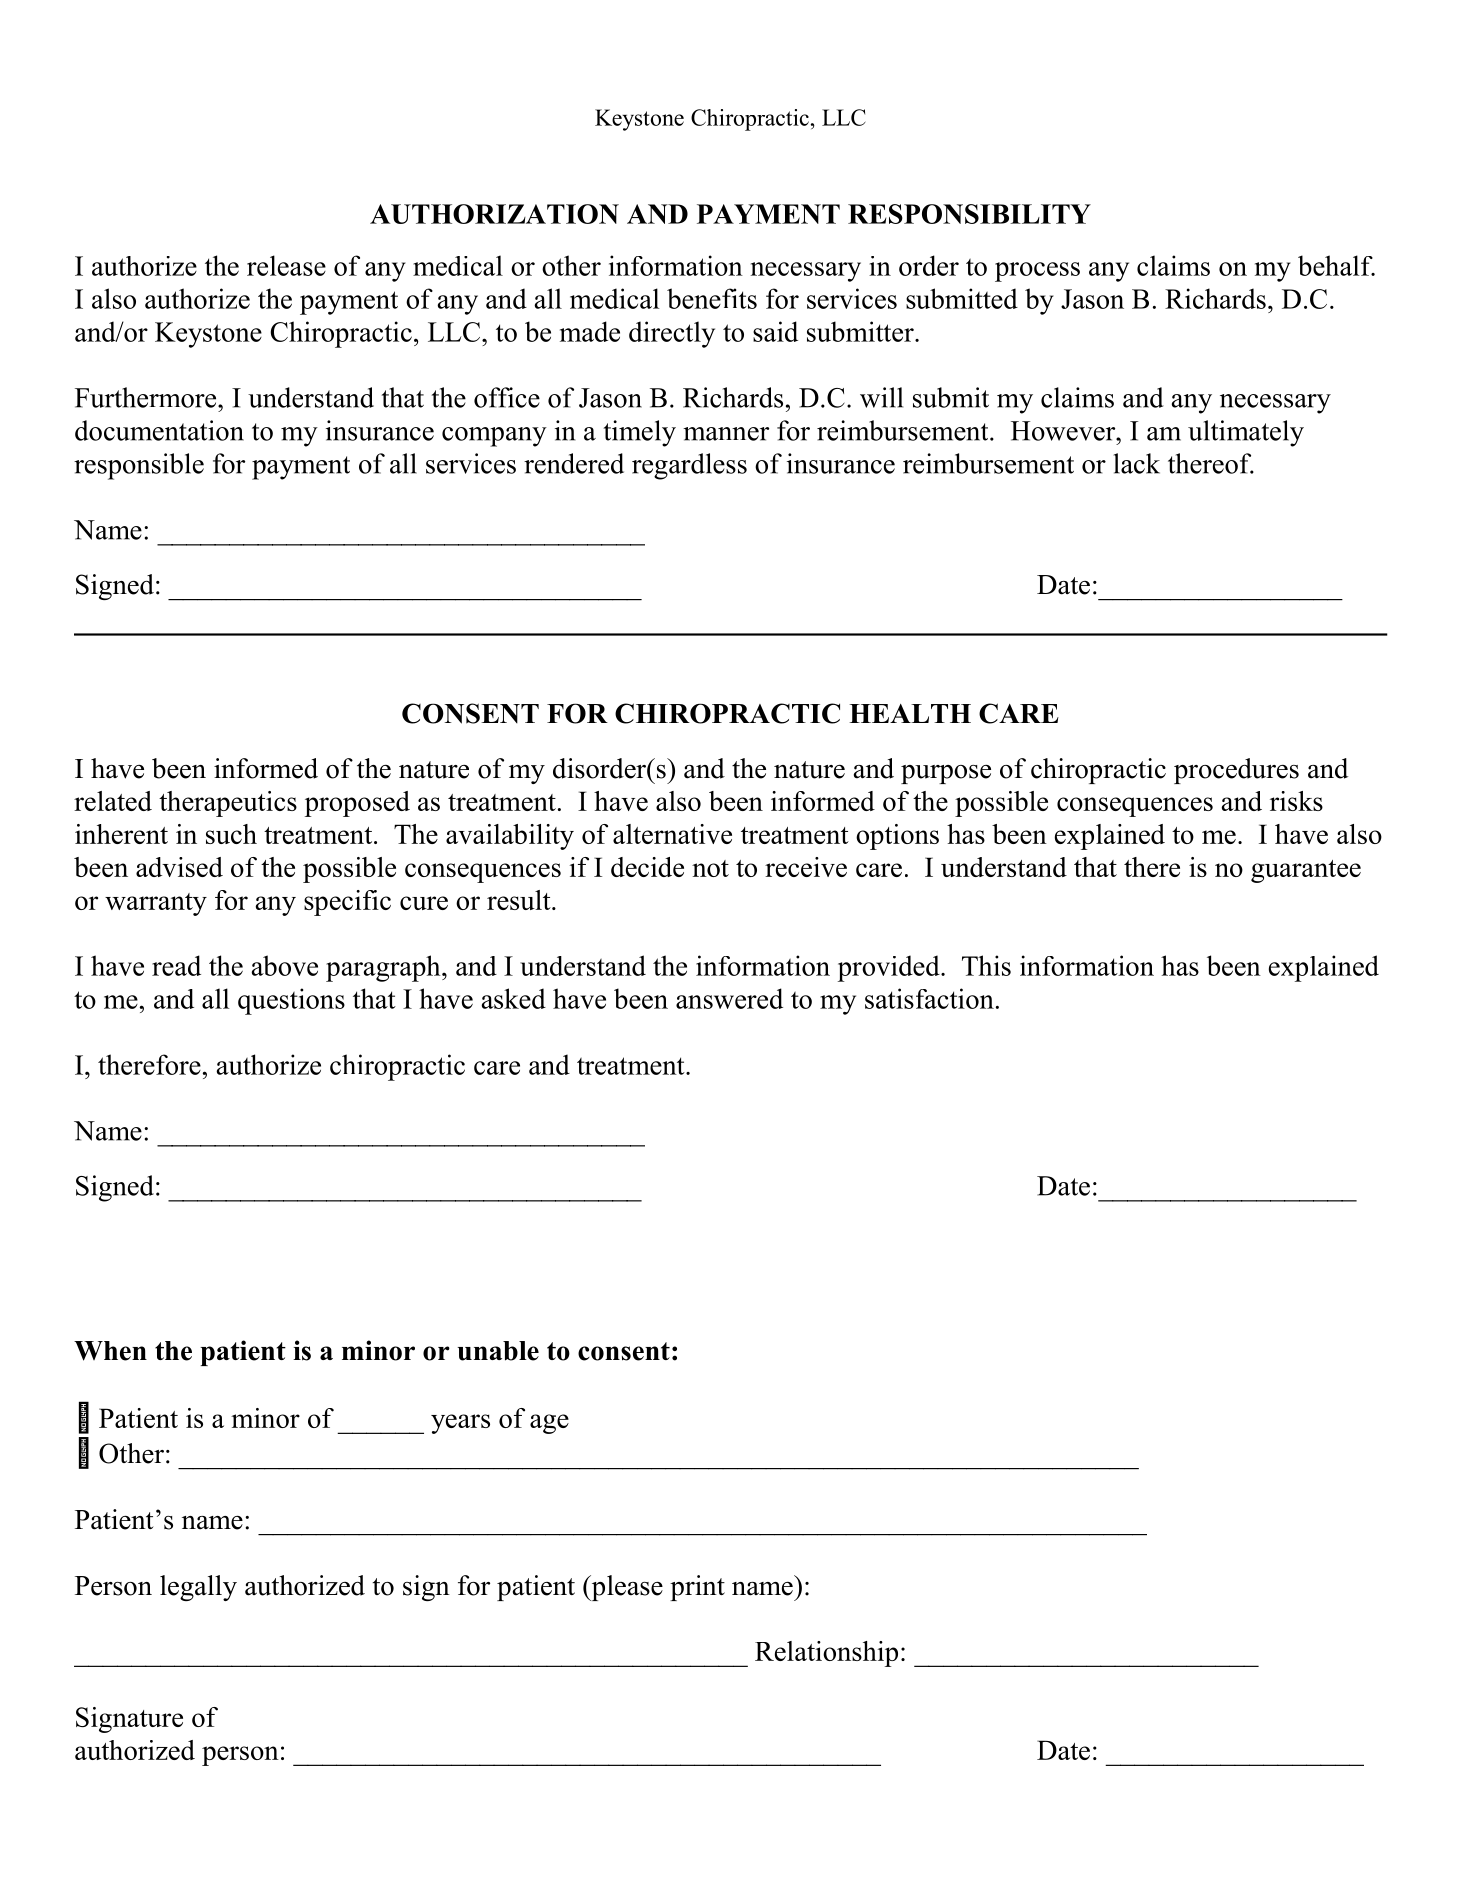  What do you see at coordinates (1236, 771) in the image?
I see `procedures` at bounding box center [1236, 771].
